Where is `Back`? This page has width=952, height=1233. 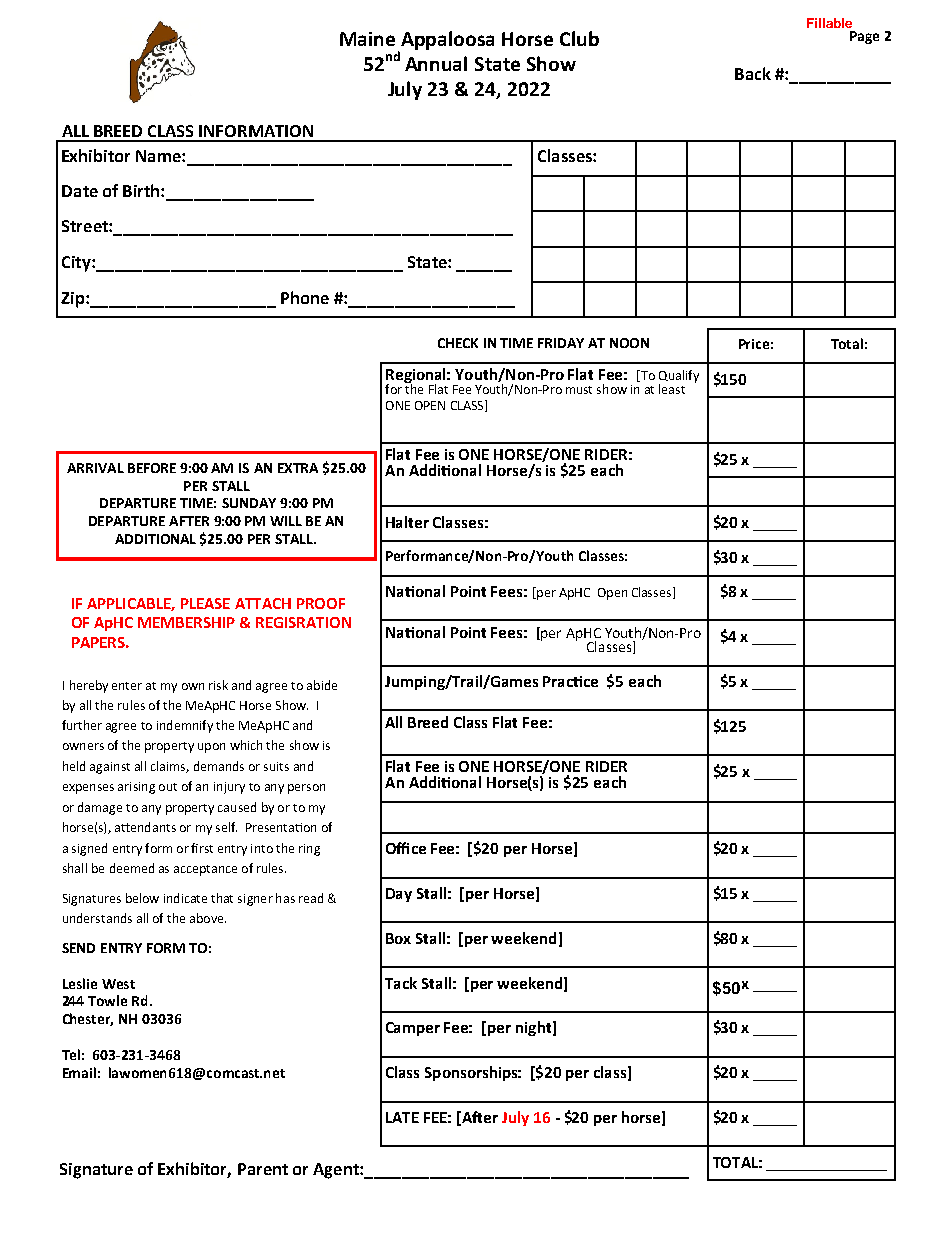 Back is located at coordinates (753, 73).
